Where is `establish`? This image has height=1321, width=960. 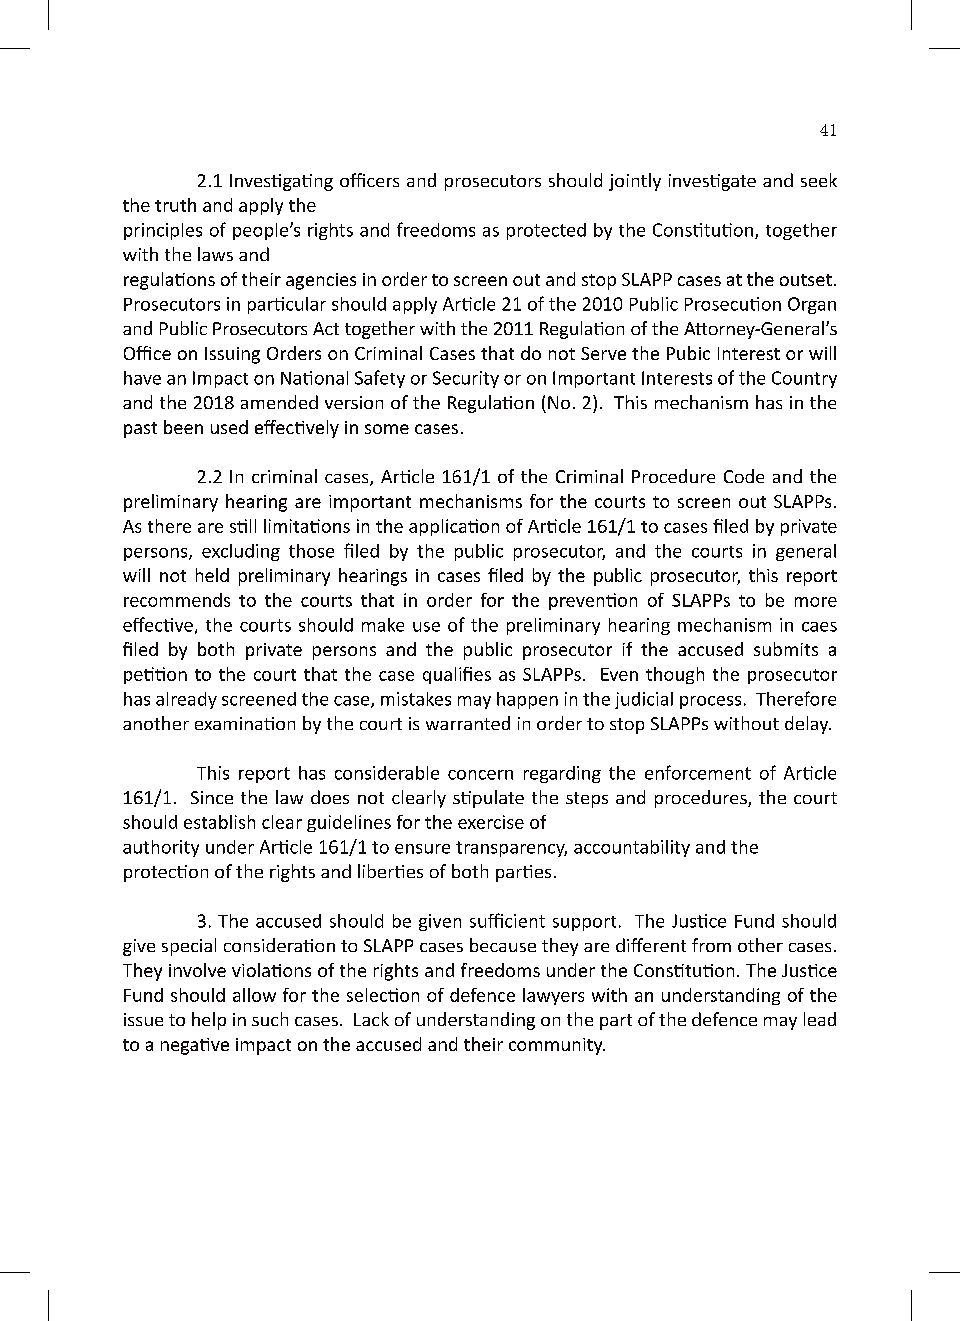 establish is located at coordinates (219, 822).
